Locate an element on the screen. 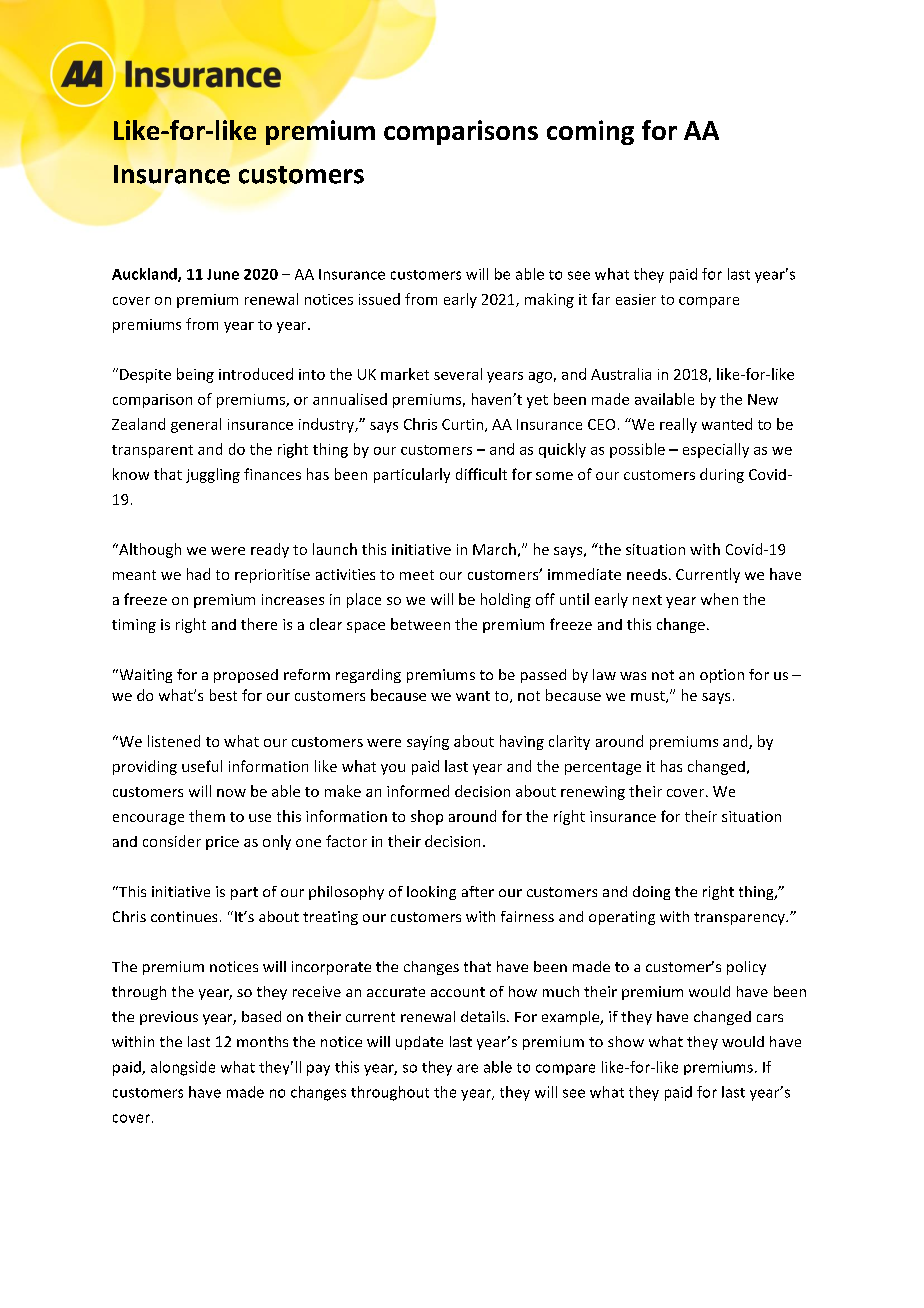 Image resolution: width=924 pixels, height=1308 pixels. update is located at coordinates (419, 1043).
